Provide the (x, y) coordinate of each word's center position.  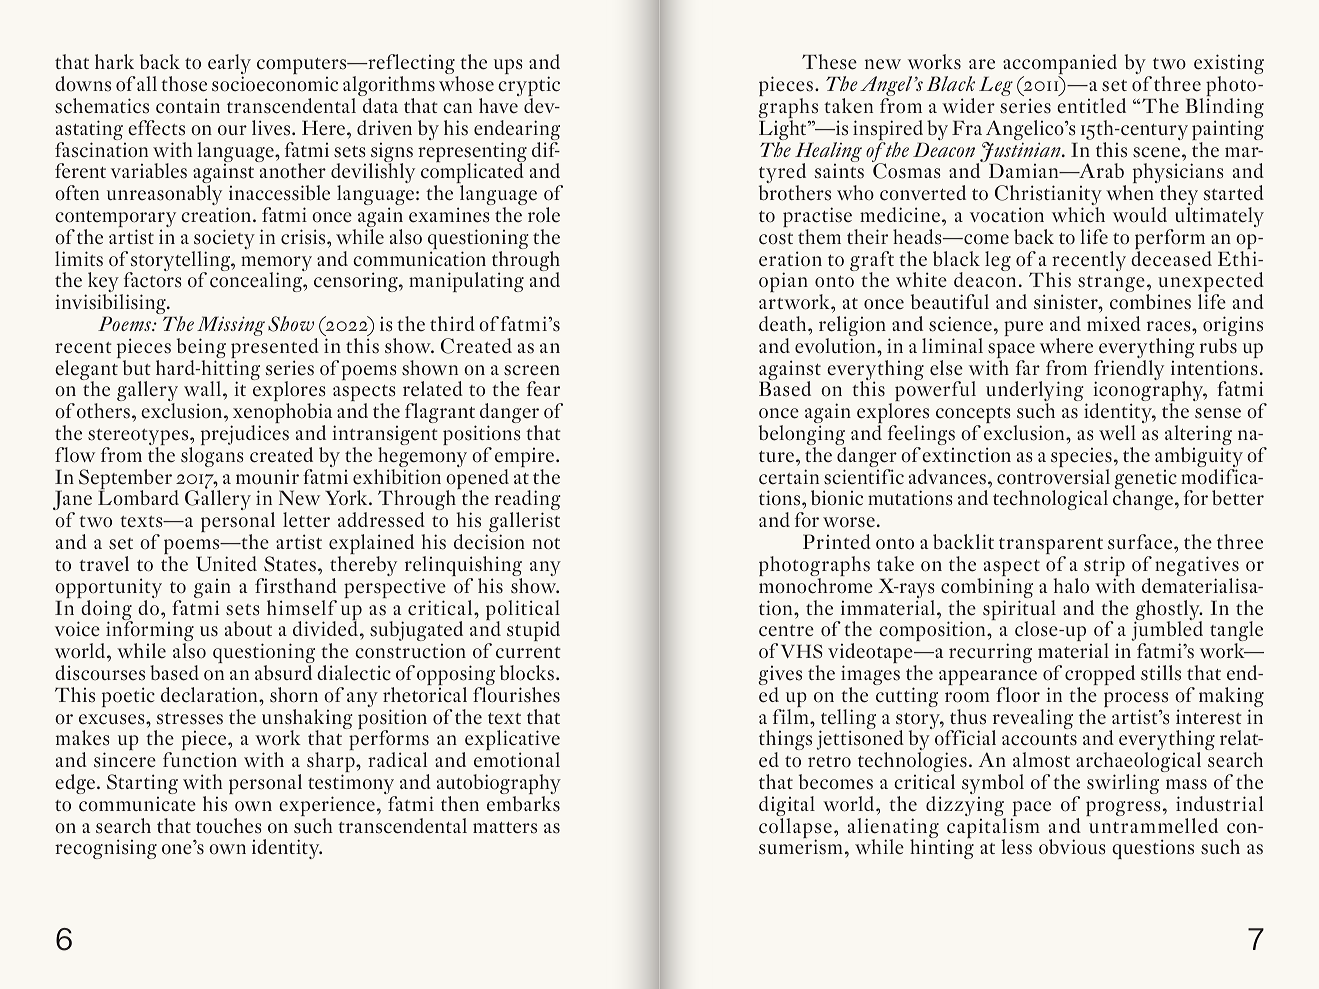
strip (1105, 567)
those (184, 84)
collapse (795, 829)
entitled (1091, 106)
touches (229, 826)
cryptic (529, 87)
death (784, 324)
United (226, 564)
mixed (1114, 324)
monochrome (816, 586)
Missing (231, 327)
